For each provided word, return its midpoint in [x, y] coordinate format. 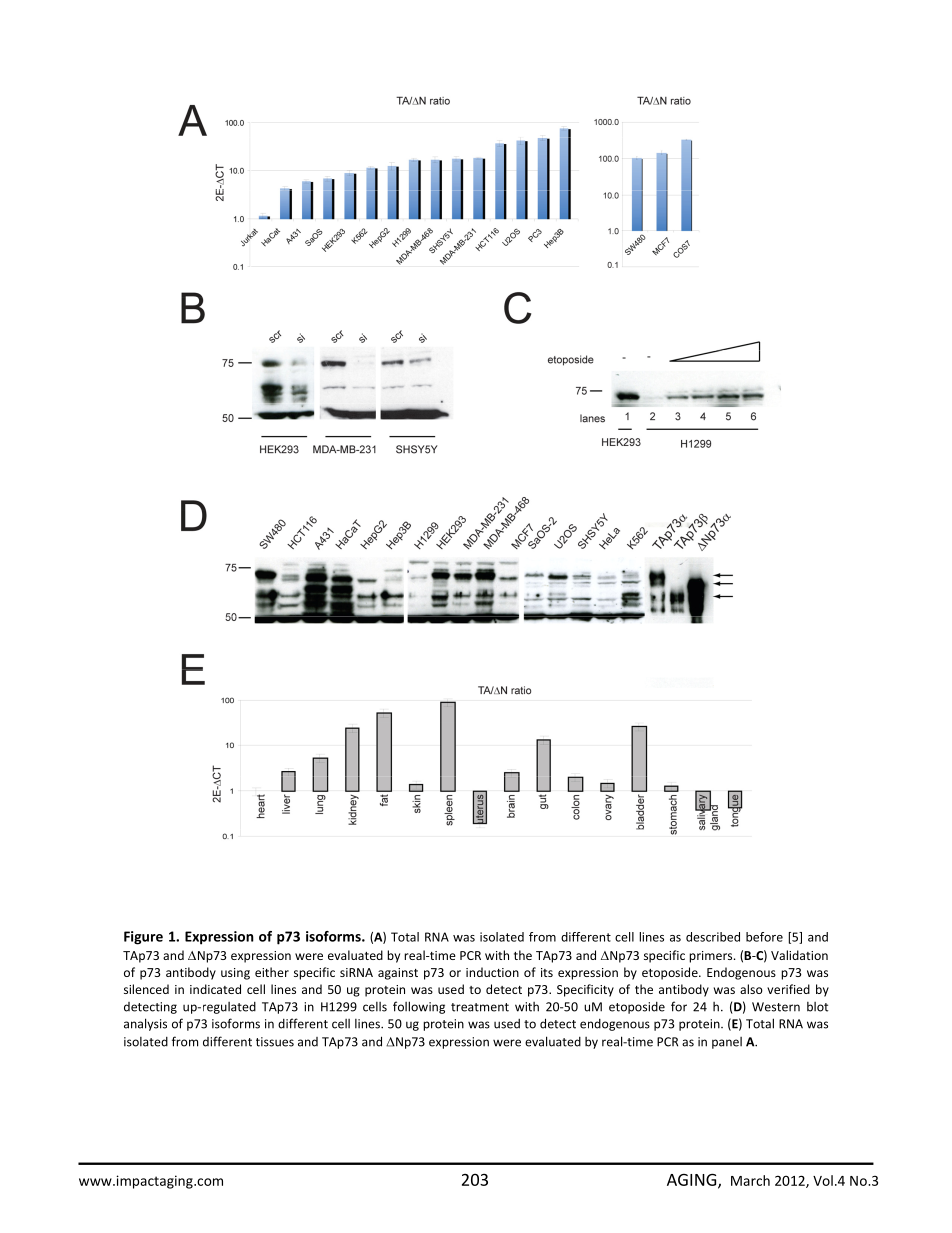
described [713, 937]
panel [727, 1043]
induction [492, 972]
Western [776, 1007]
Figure [143, 938]
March [750, 1180]
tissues [275, 1042]
